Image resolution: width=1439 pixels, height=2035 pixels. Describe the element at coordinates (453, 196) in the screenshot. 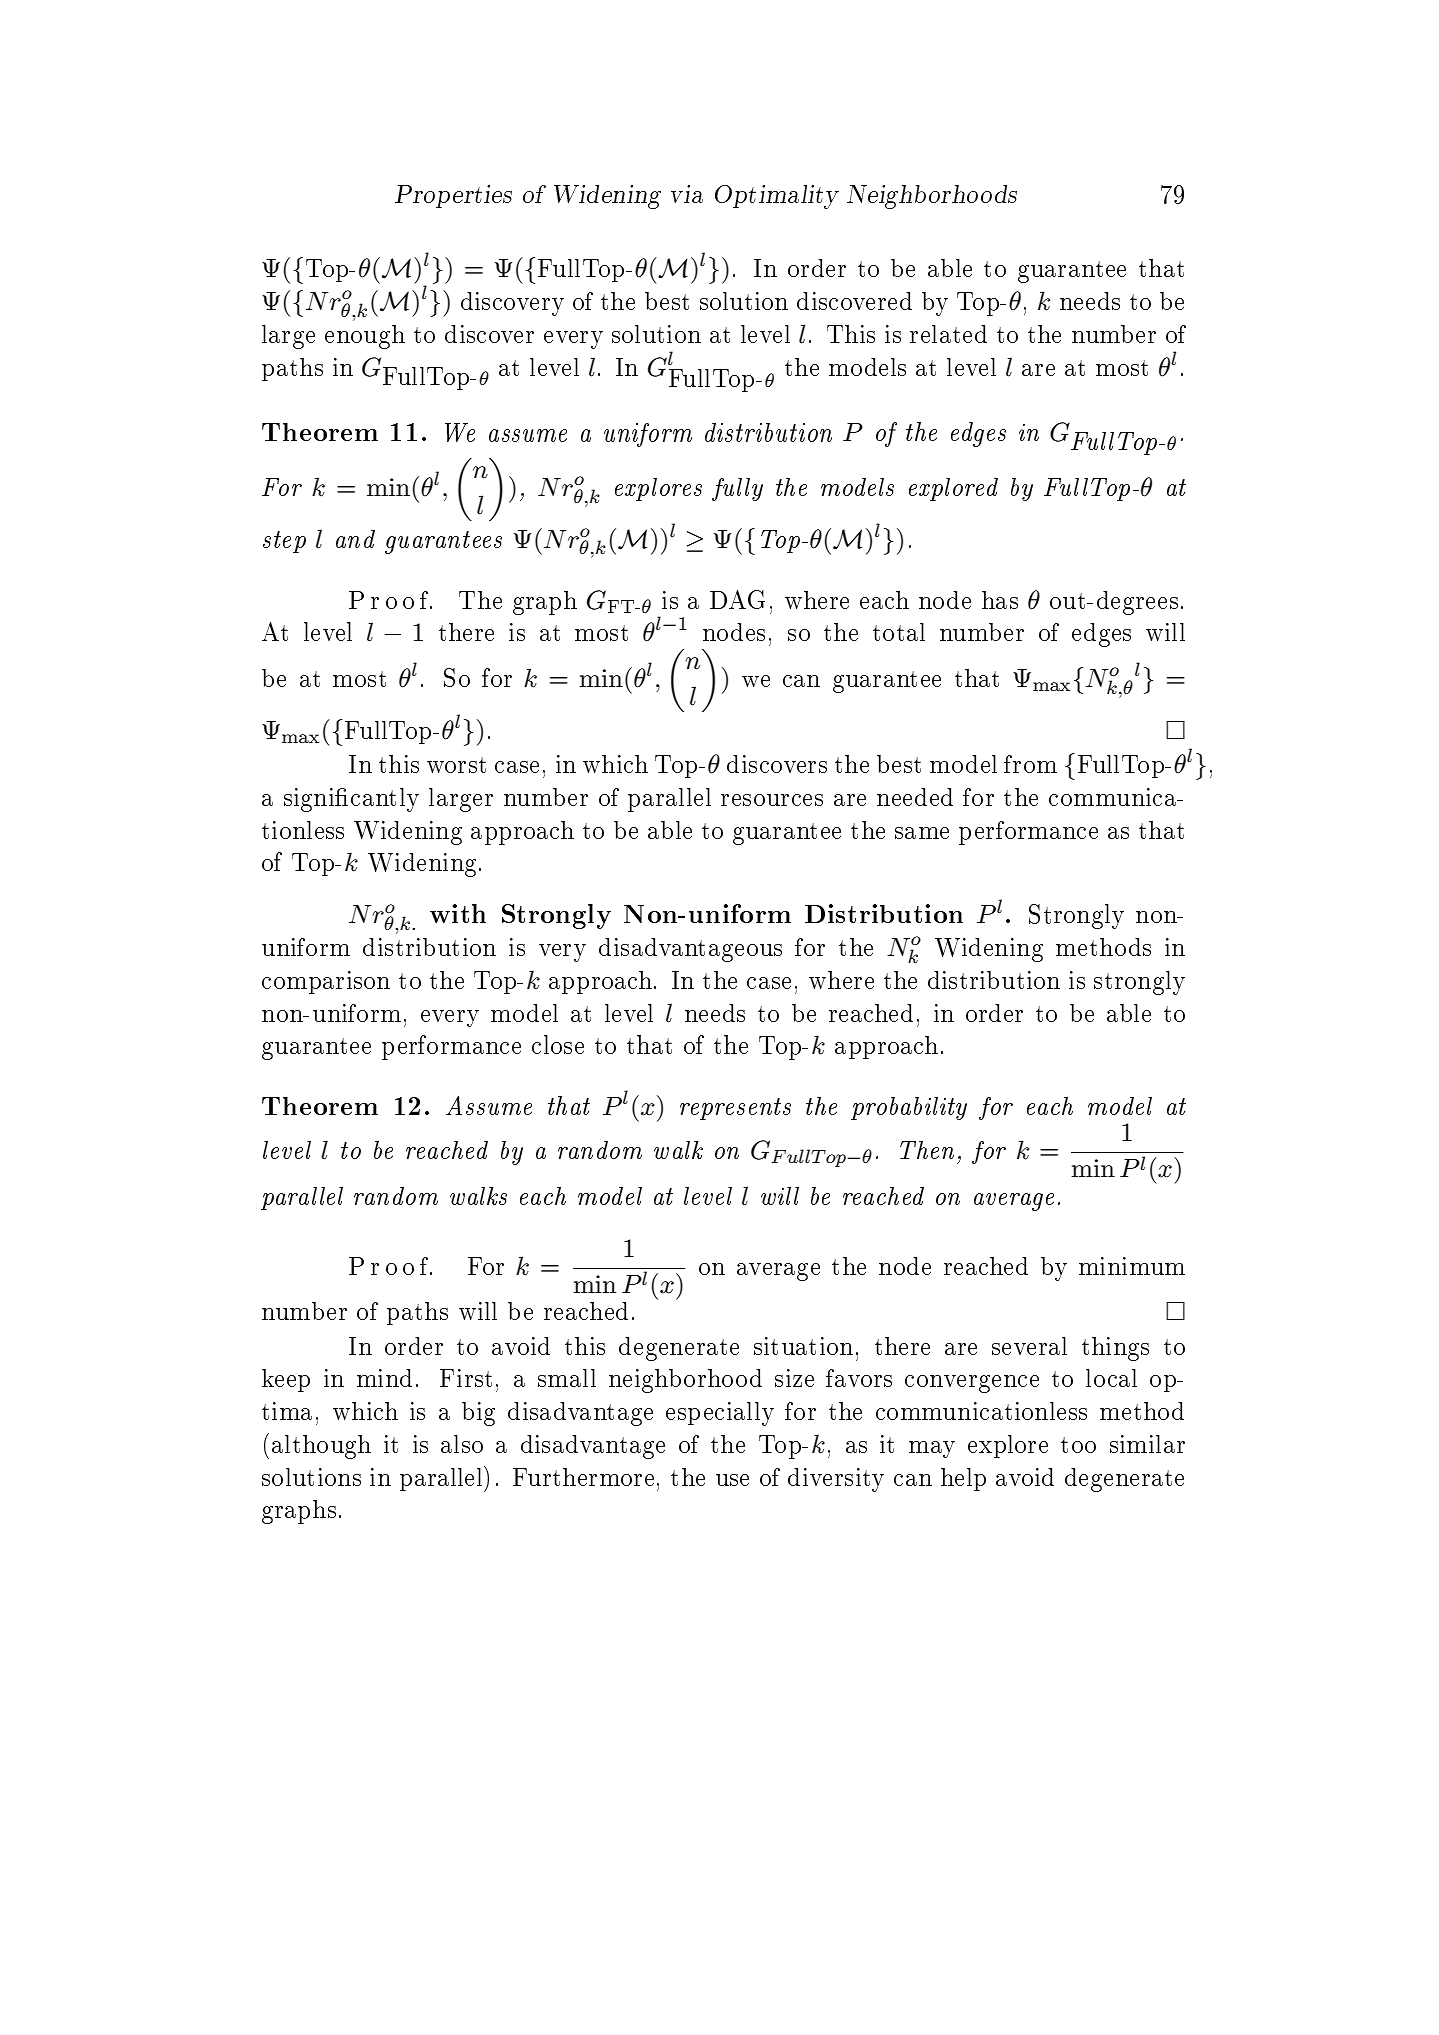

I see `Properties` at that location.
